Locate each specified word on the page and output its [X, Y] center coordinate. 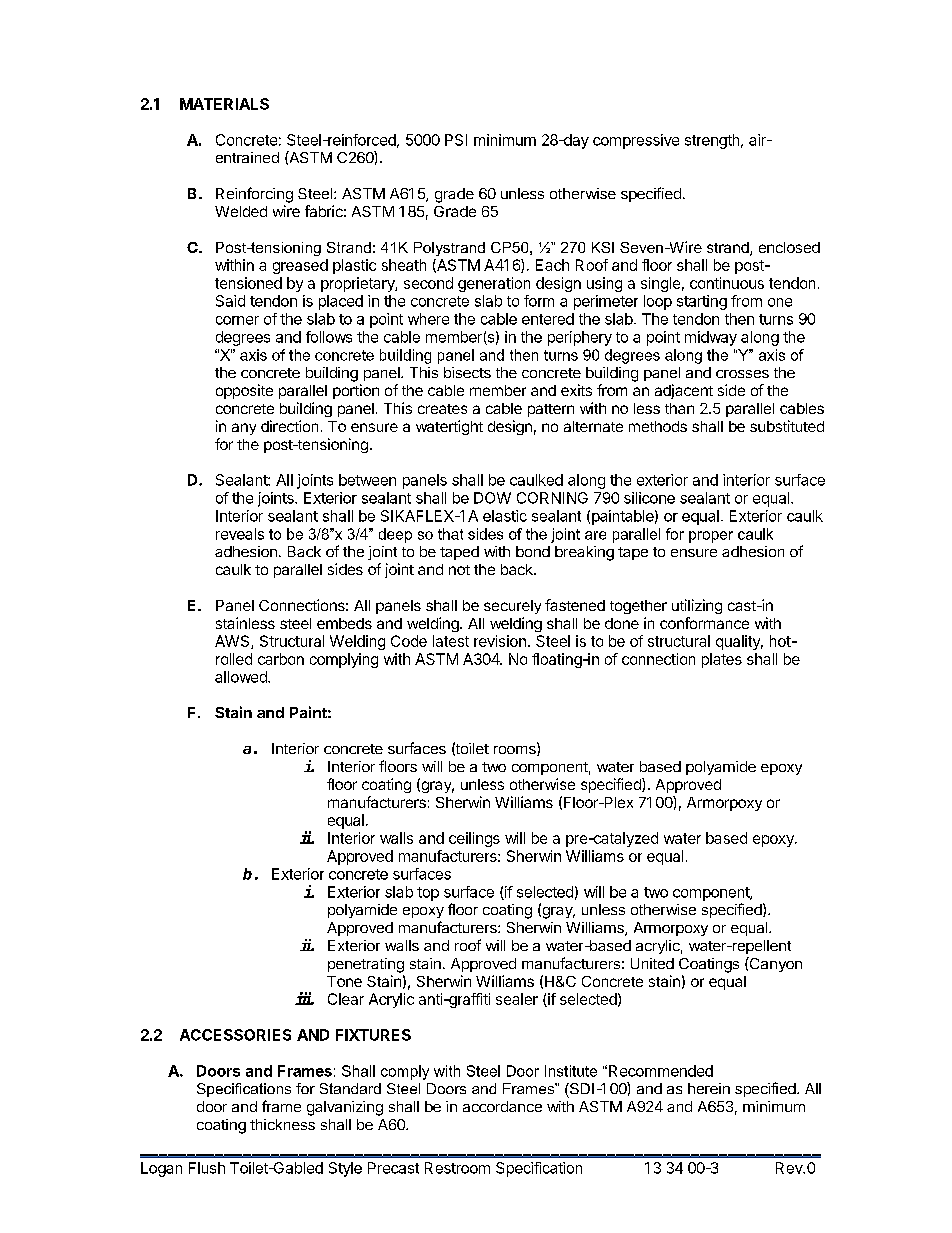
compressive [636, 141]
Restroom [457, 1168]
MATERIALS [224, 104]
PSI [456, 140]
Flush [207, 1168]
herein [709, 1088]
